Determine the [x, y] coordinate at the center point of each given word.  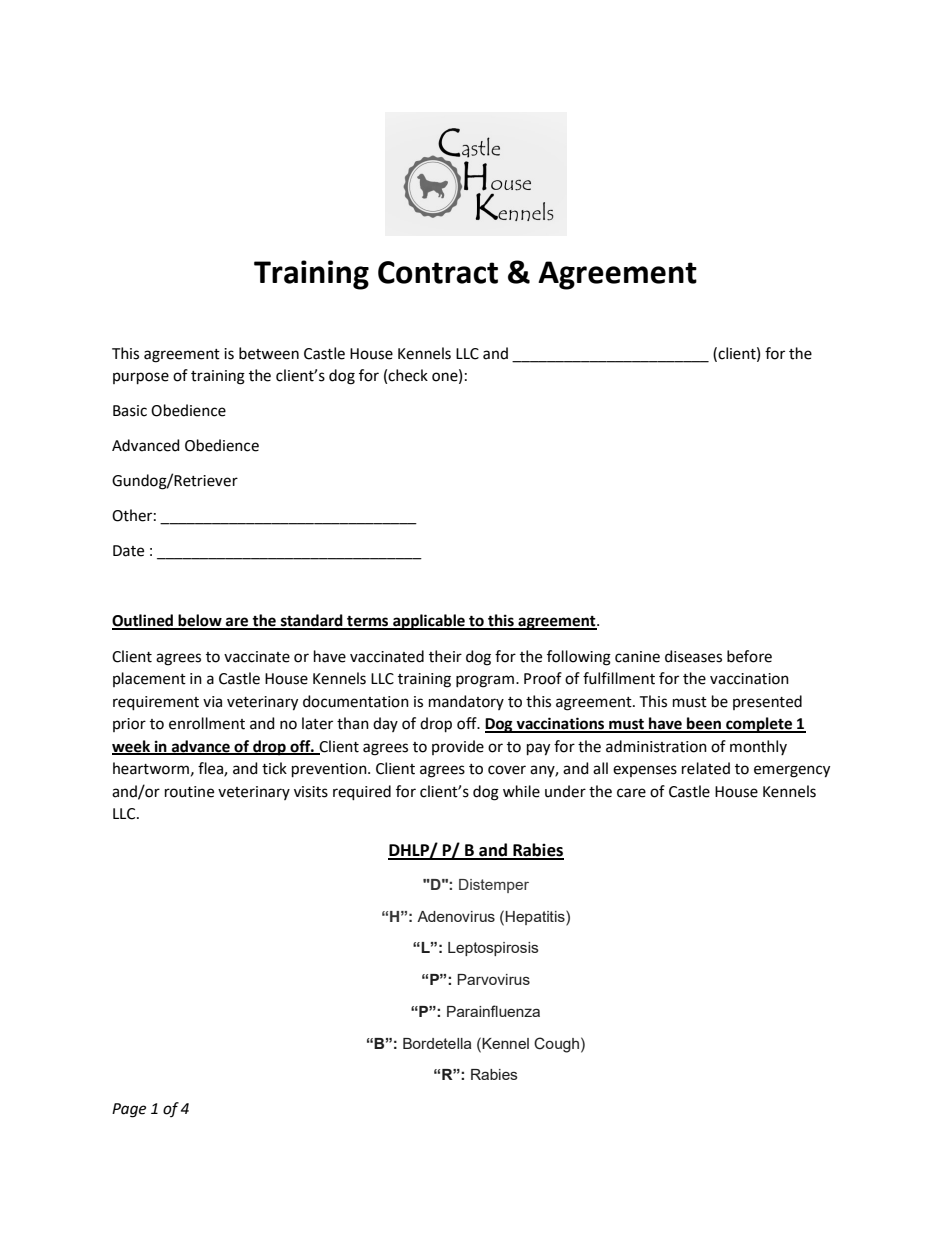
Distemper [494, 886]
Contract [438, 272]
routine [189, 792]
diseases [693, 656]
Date [128, 551]
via [212, 702]
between [269, 353]
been [704, 724]
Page [129, 1110]
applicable [429, 622]
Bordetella [437, 1043]
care [631, 793]
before [749, 656]
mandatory [466, 702]
